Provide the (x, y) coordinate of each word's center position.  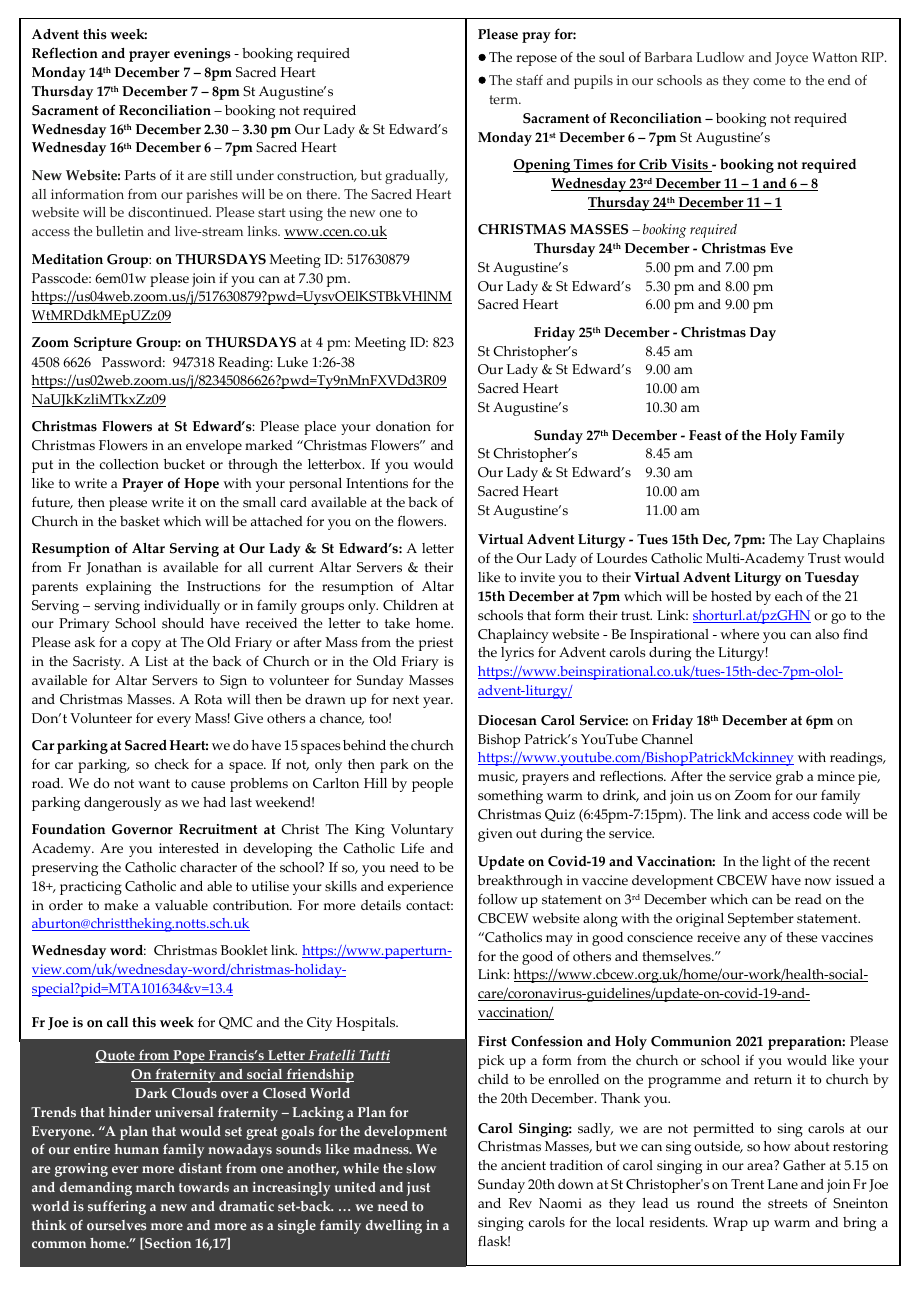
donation (403, 426)
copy (146, 645)
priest (436, 644)
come (769, 82)
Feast (705, 435)
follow (498, 899)
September (761, 920)
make (121, 905)
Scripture (103, 344)
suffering (117, 1207)
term (504, 99)
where (739, 634)
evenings (202, 55)
